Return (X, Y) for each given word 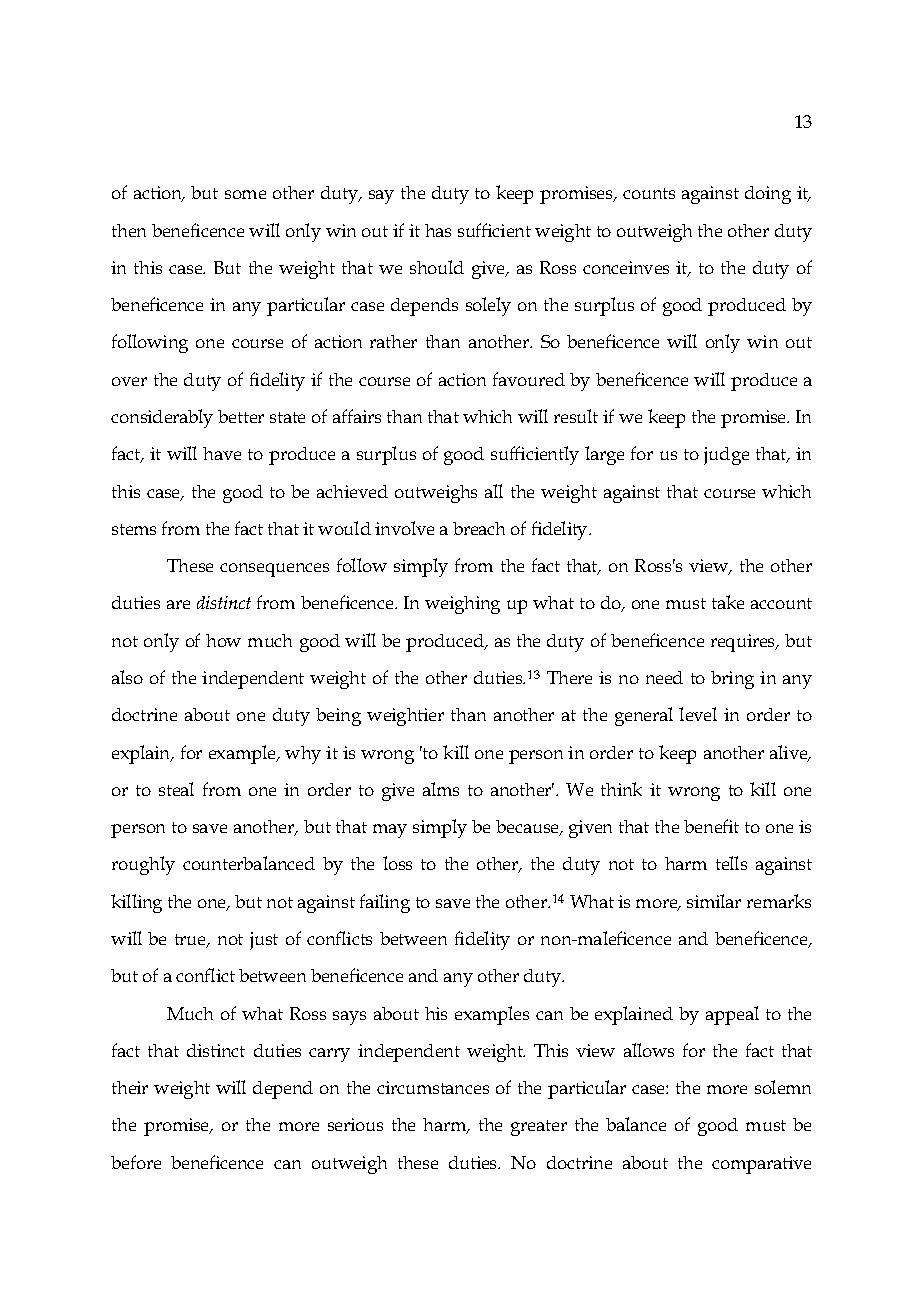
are (178, 604)
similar (714, 901)
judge (726, 456)
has (438, 230)
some (245, 194)
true (192, 941)
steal (176, 789)
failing (385, 903)
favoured (529, 379)
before (136, 1162)
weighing (462, 605)
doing (768, 195)
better (241, 416)
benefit (711, 826)
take (728, 602)
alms (441, 789)
